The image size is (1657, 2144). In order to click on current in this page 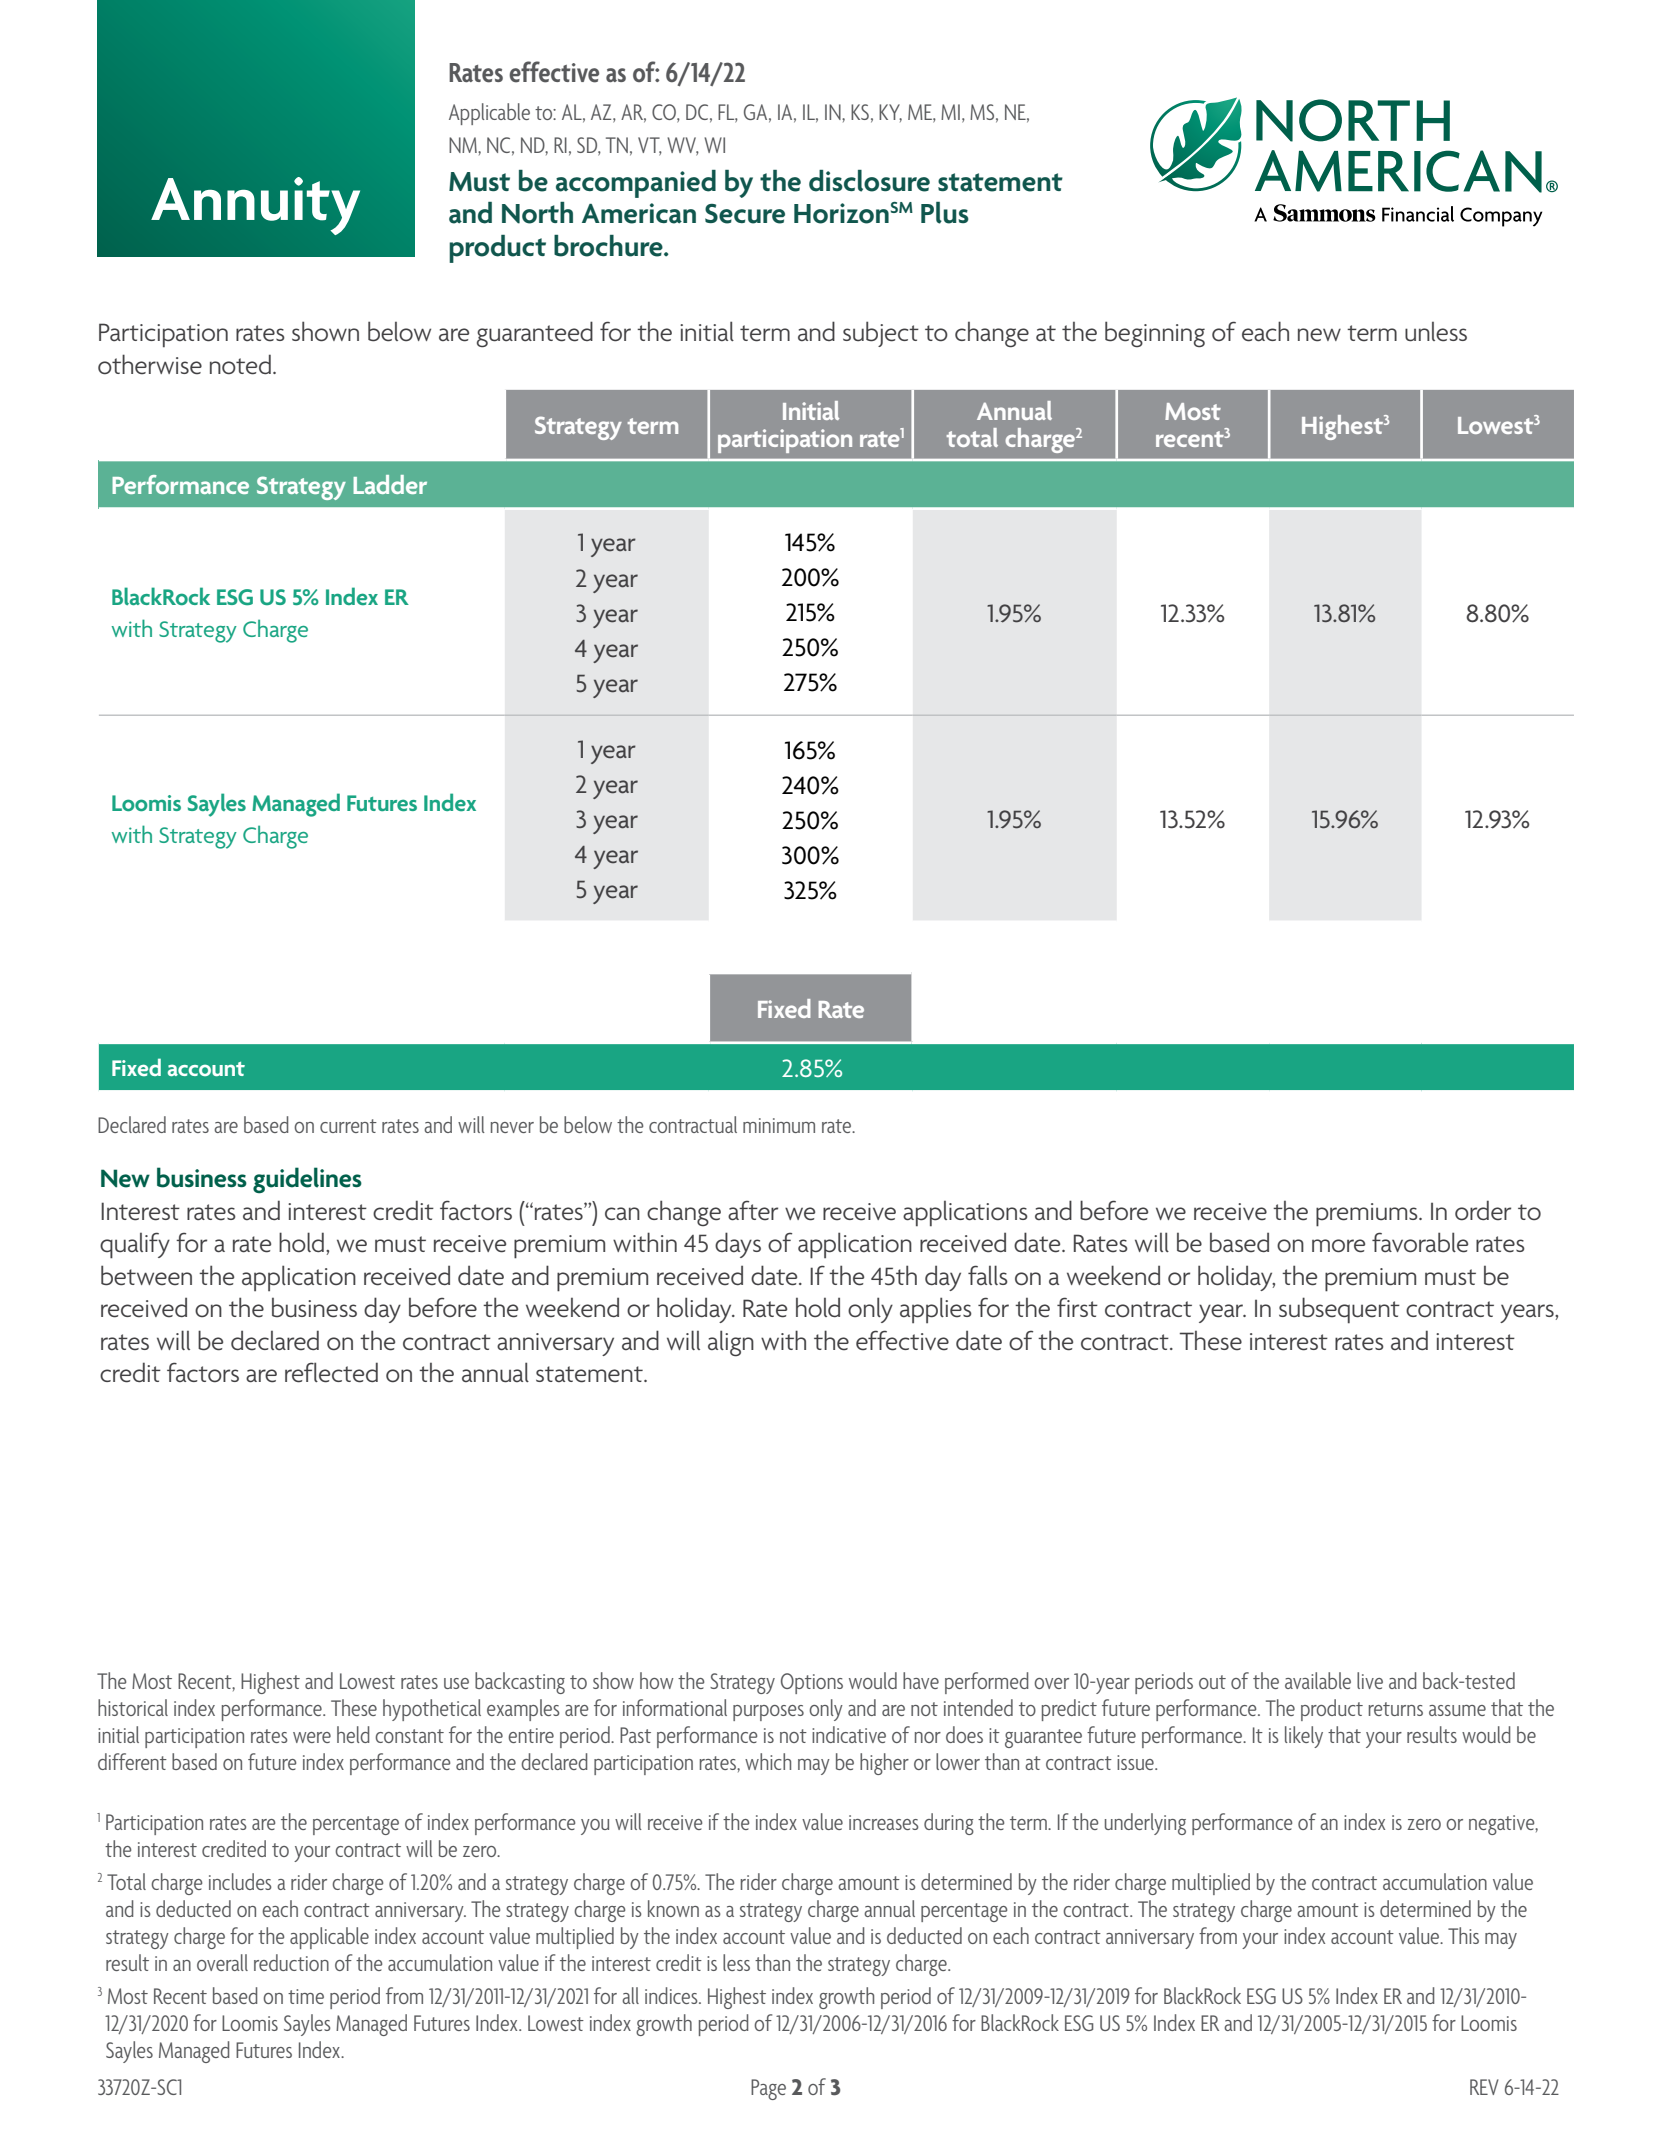, I will do `click(348, 1126)`.
